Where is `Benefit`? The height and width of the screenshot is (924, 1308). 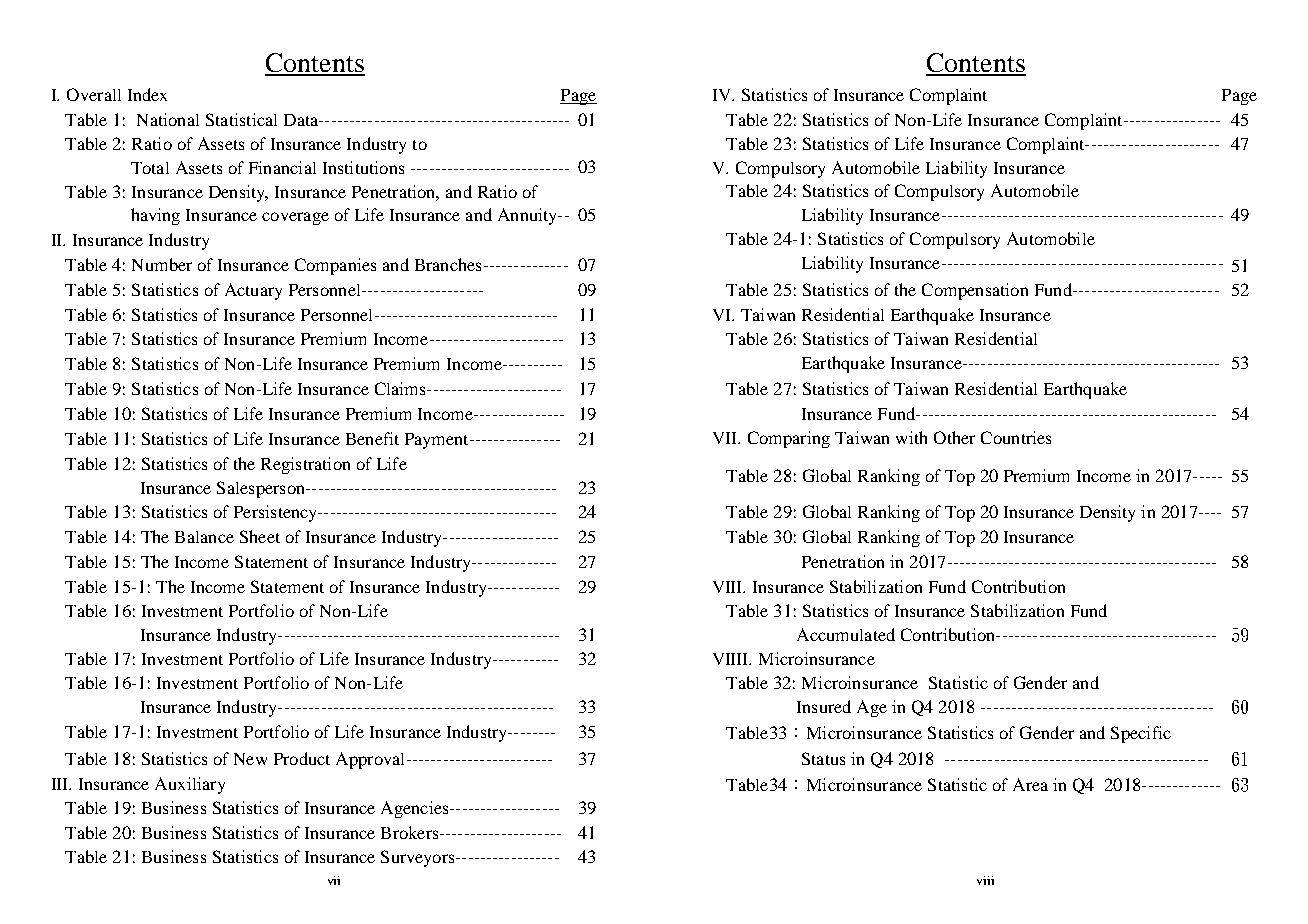
Benefit is located at coordinates (372, 438).
